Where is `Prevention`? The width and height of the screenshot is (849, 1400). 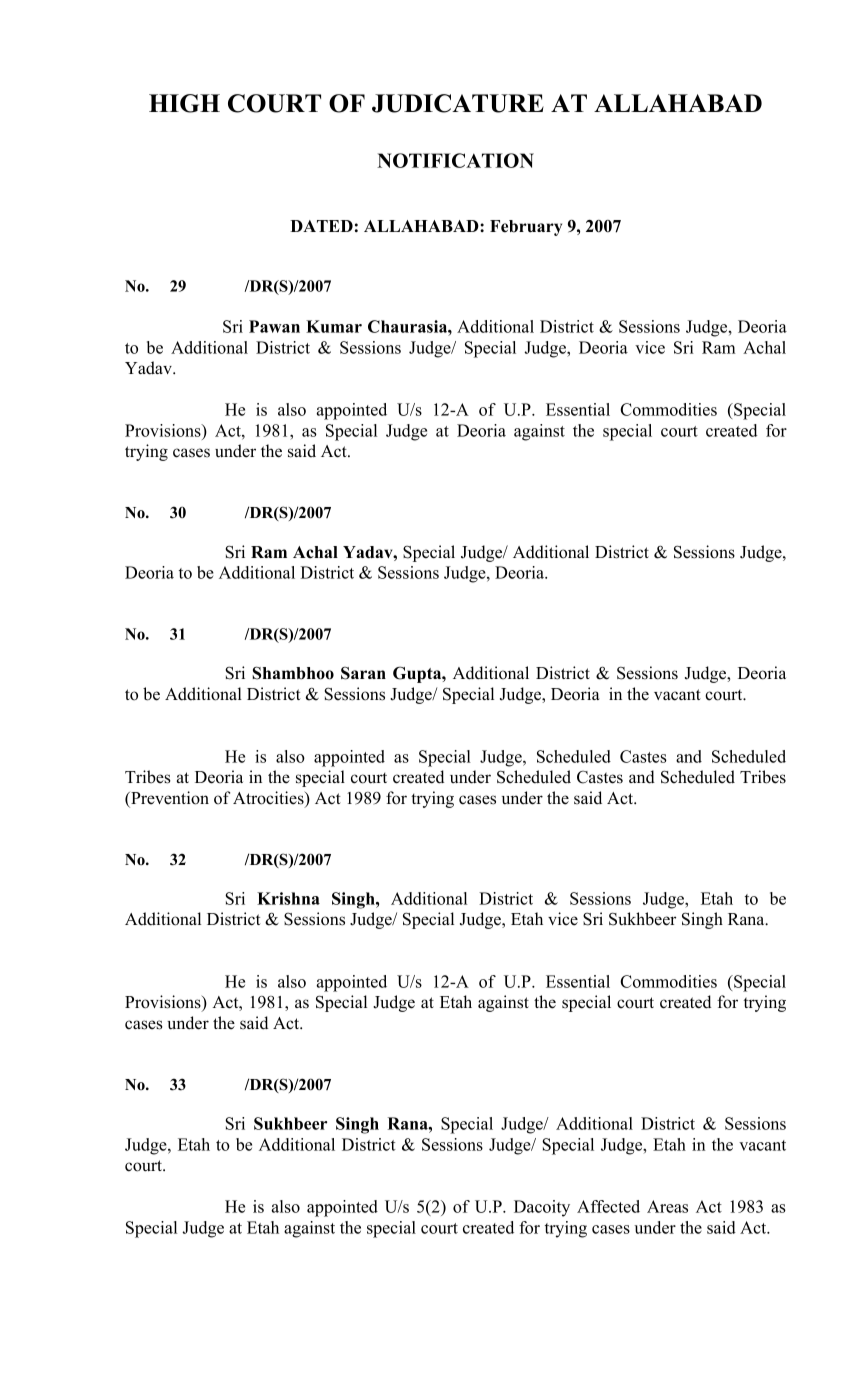 Prevention is located at coordinates (169, 799).
